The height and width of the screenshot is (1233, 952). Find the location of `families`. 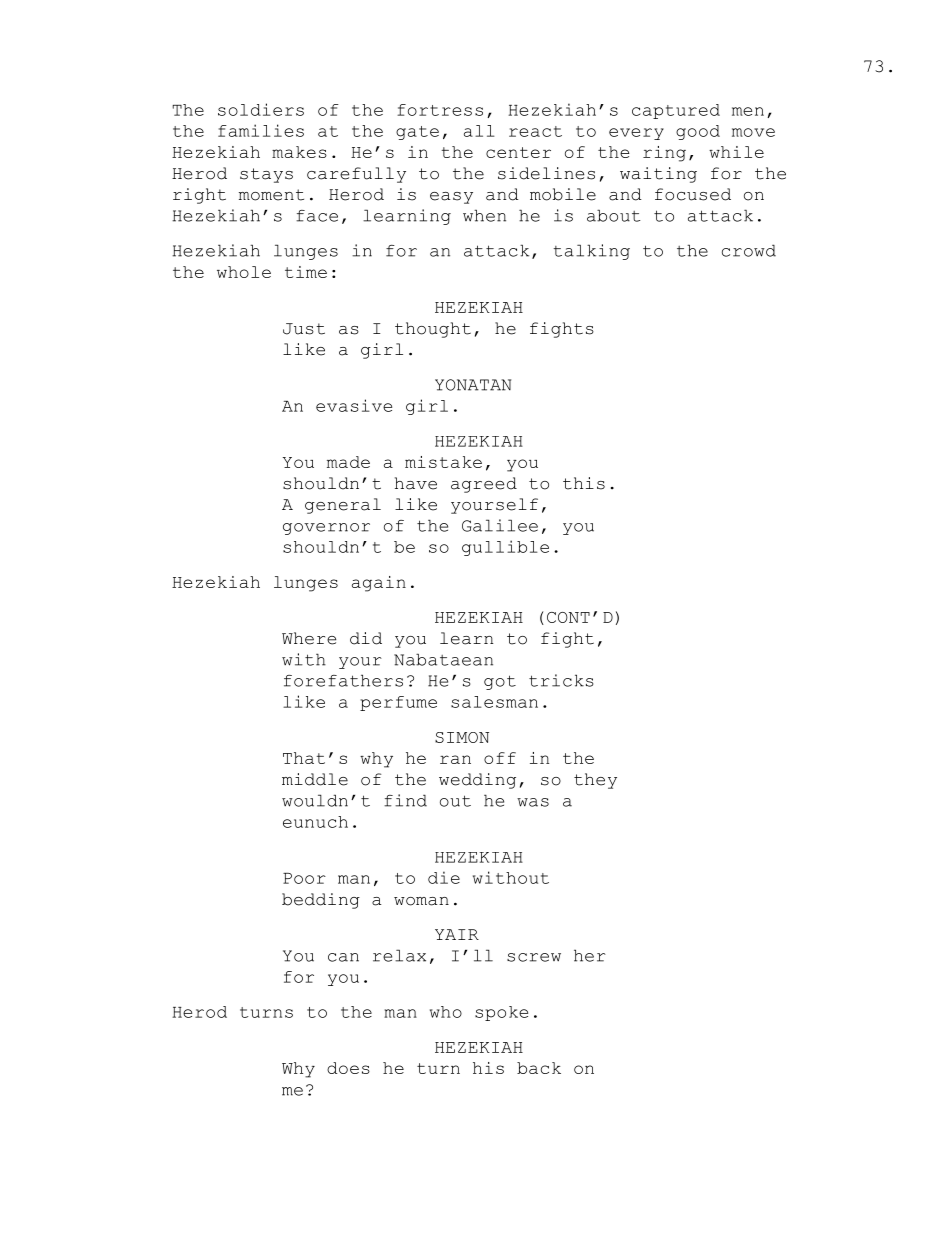

families is located at coordinates (261, 130).
